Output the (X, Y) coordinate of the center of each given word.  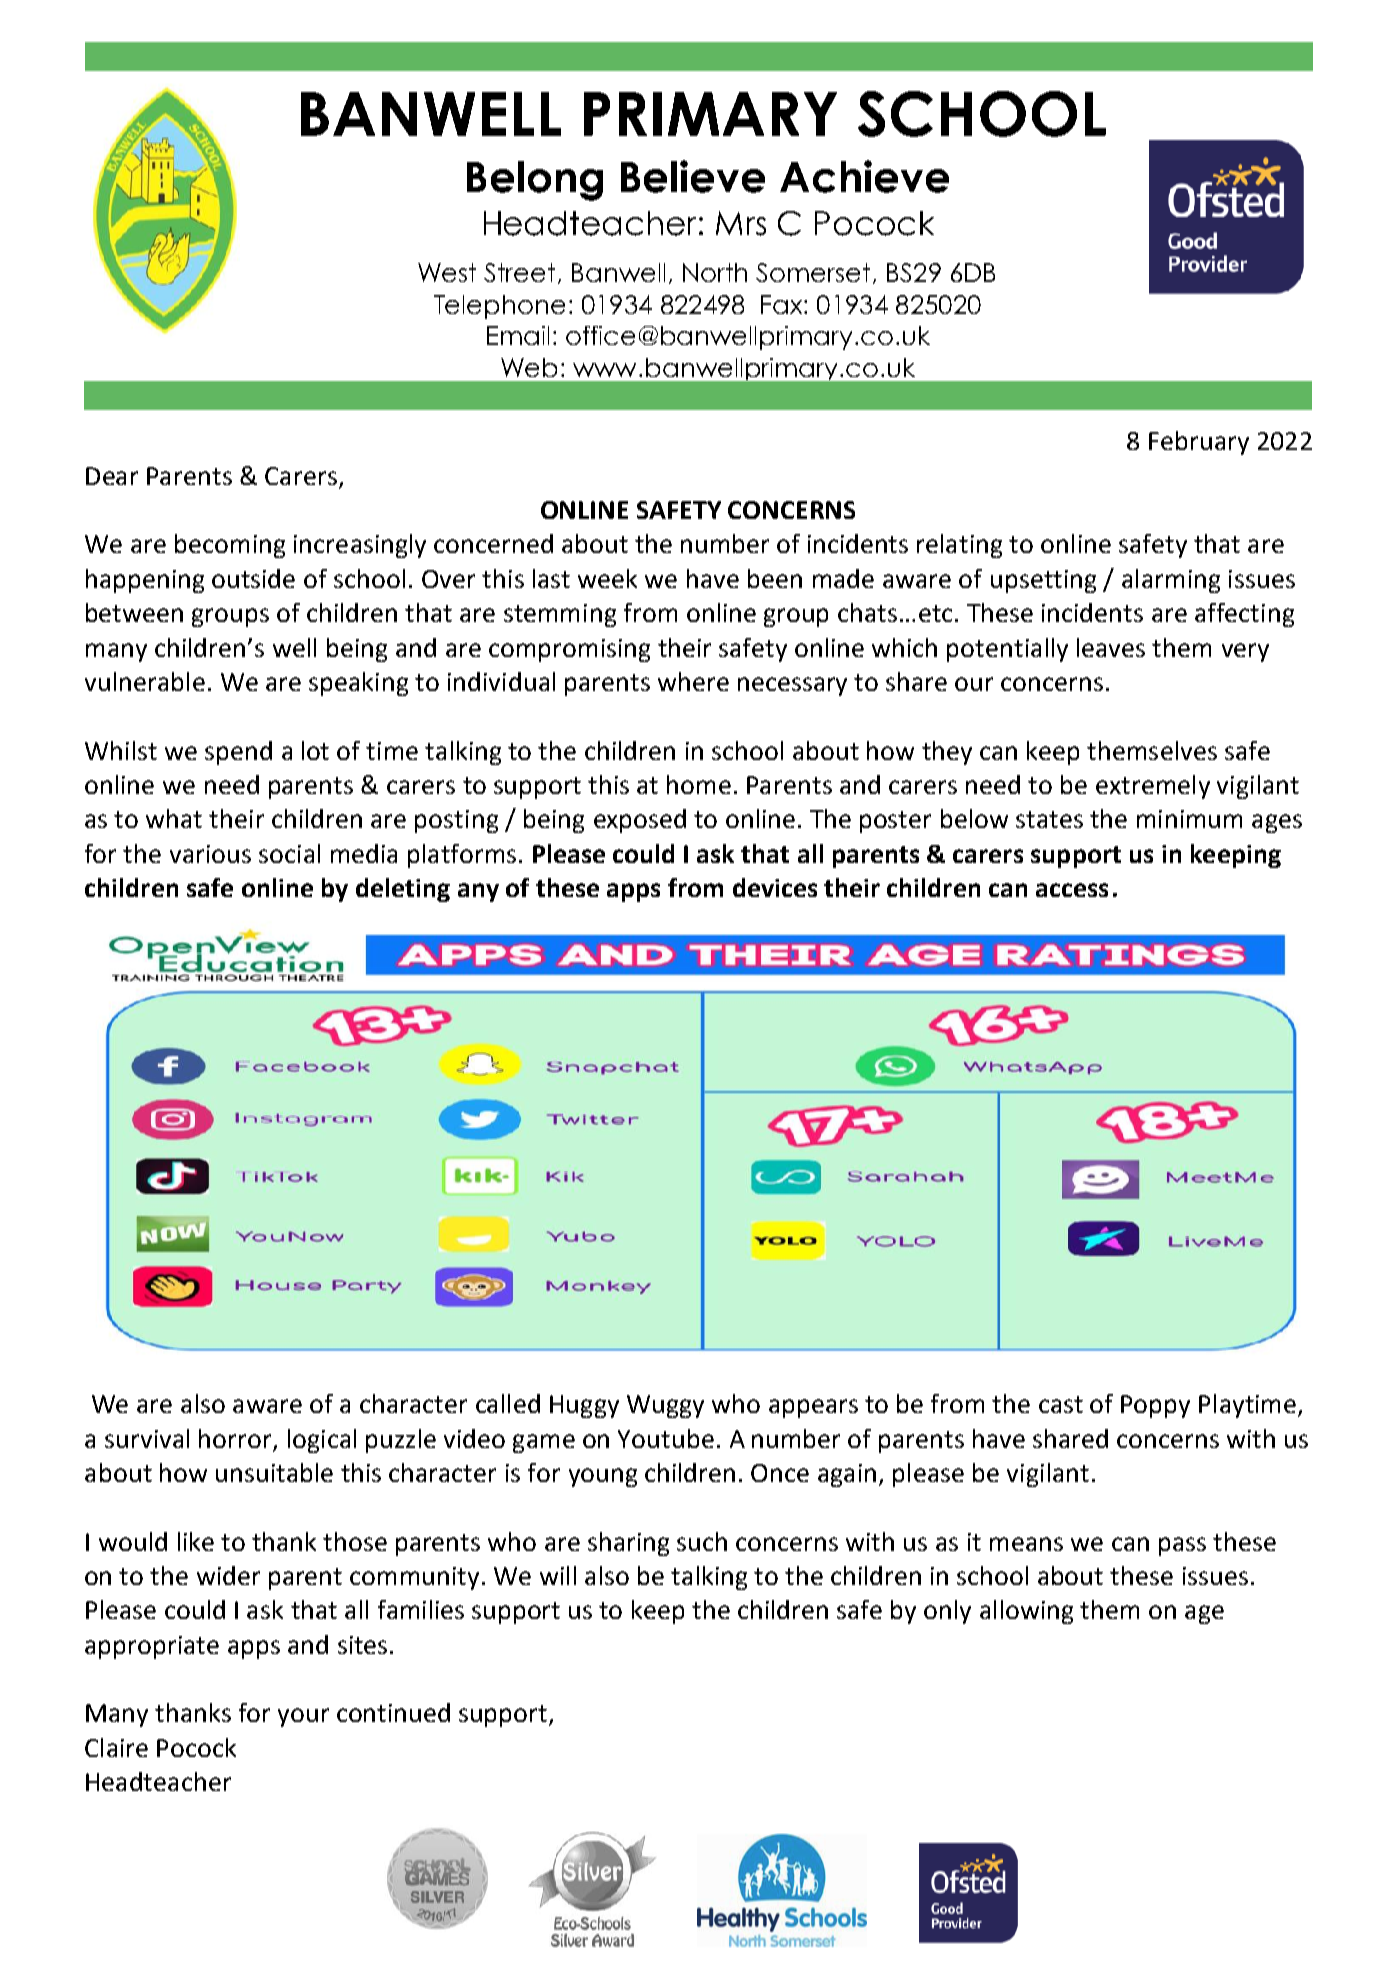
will (558, 1575)
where (693, 681)
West (447, 272)
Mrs (741, 223)
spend (238, 753)
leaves (1111, 647)
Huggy (584, 1406)
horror (235, 1438)
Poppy (1155, 1406)
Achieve (864, 176)
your (303, 1717)
